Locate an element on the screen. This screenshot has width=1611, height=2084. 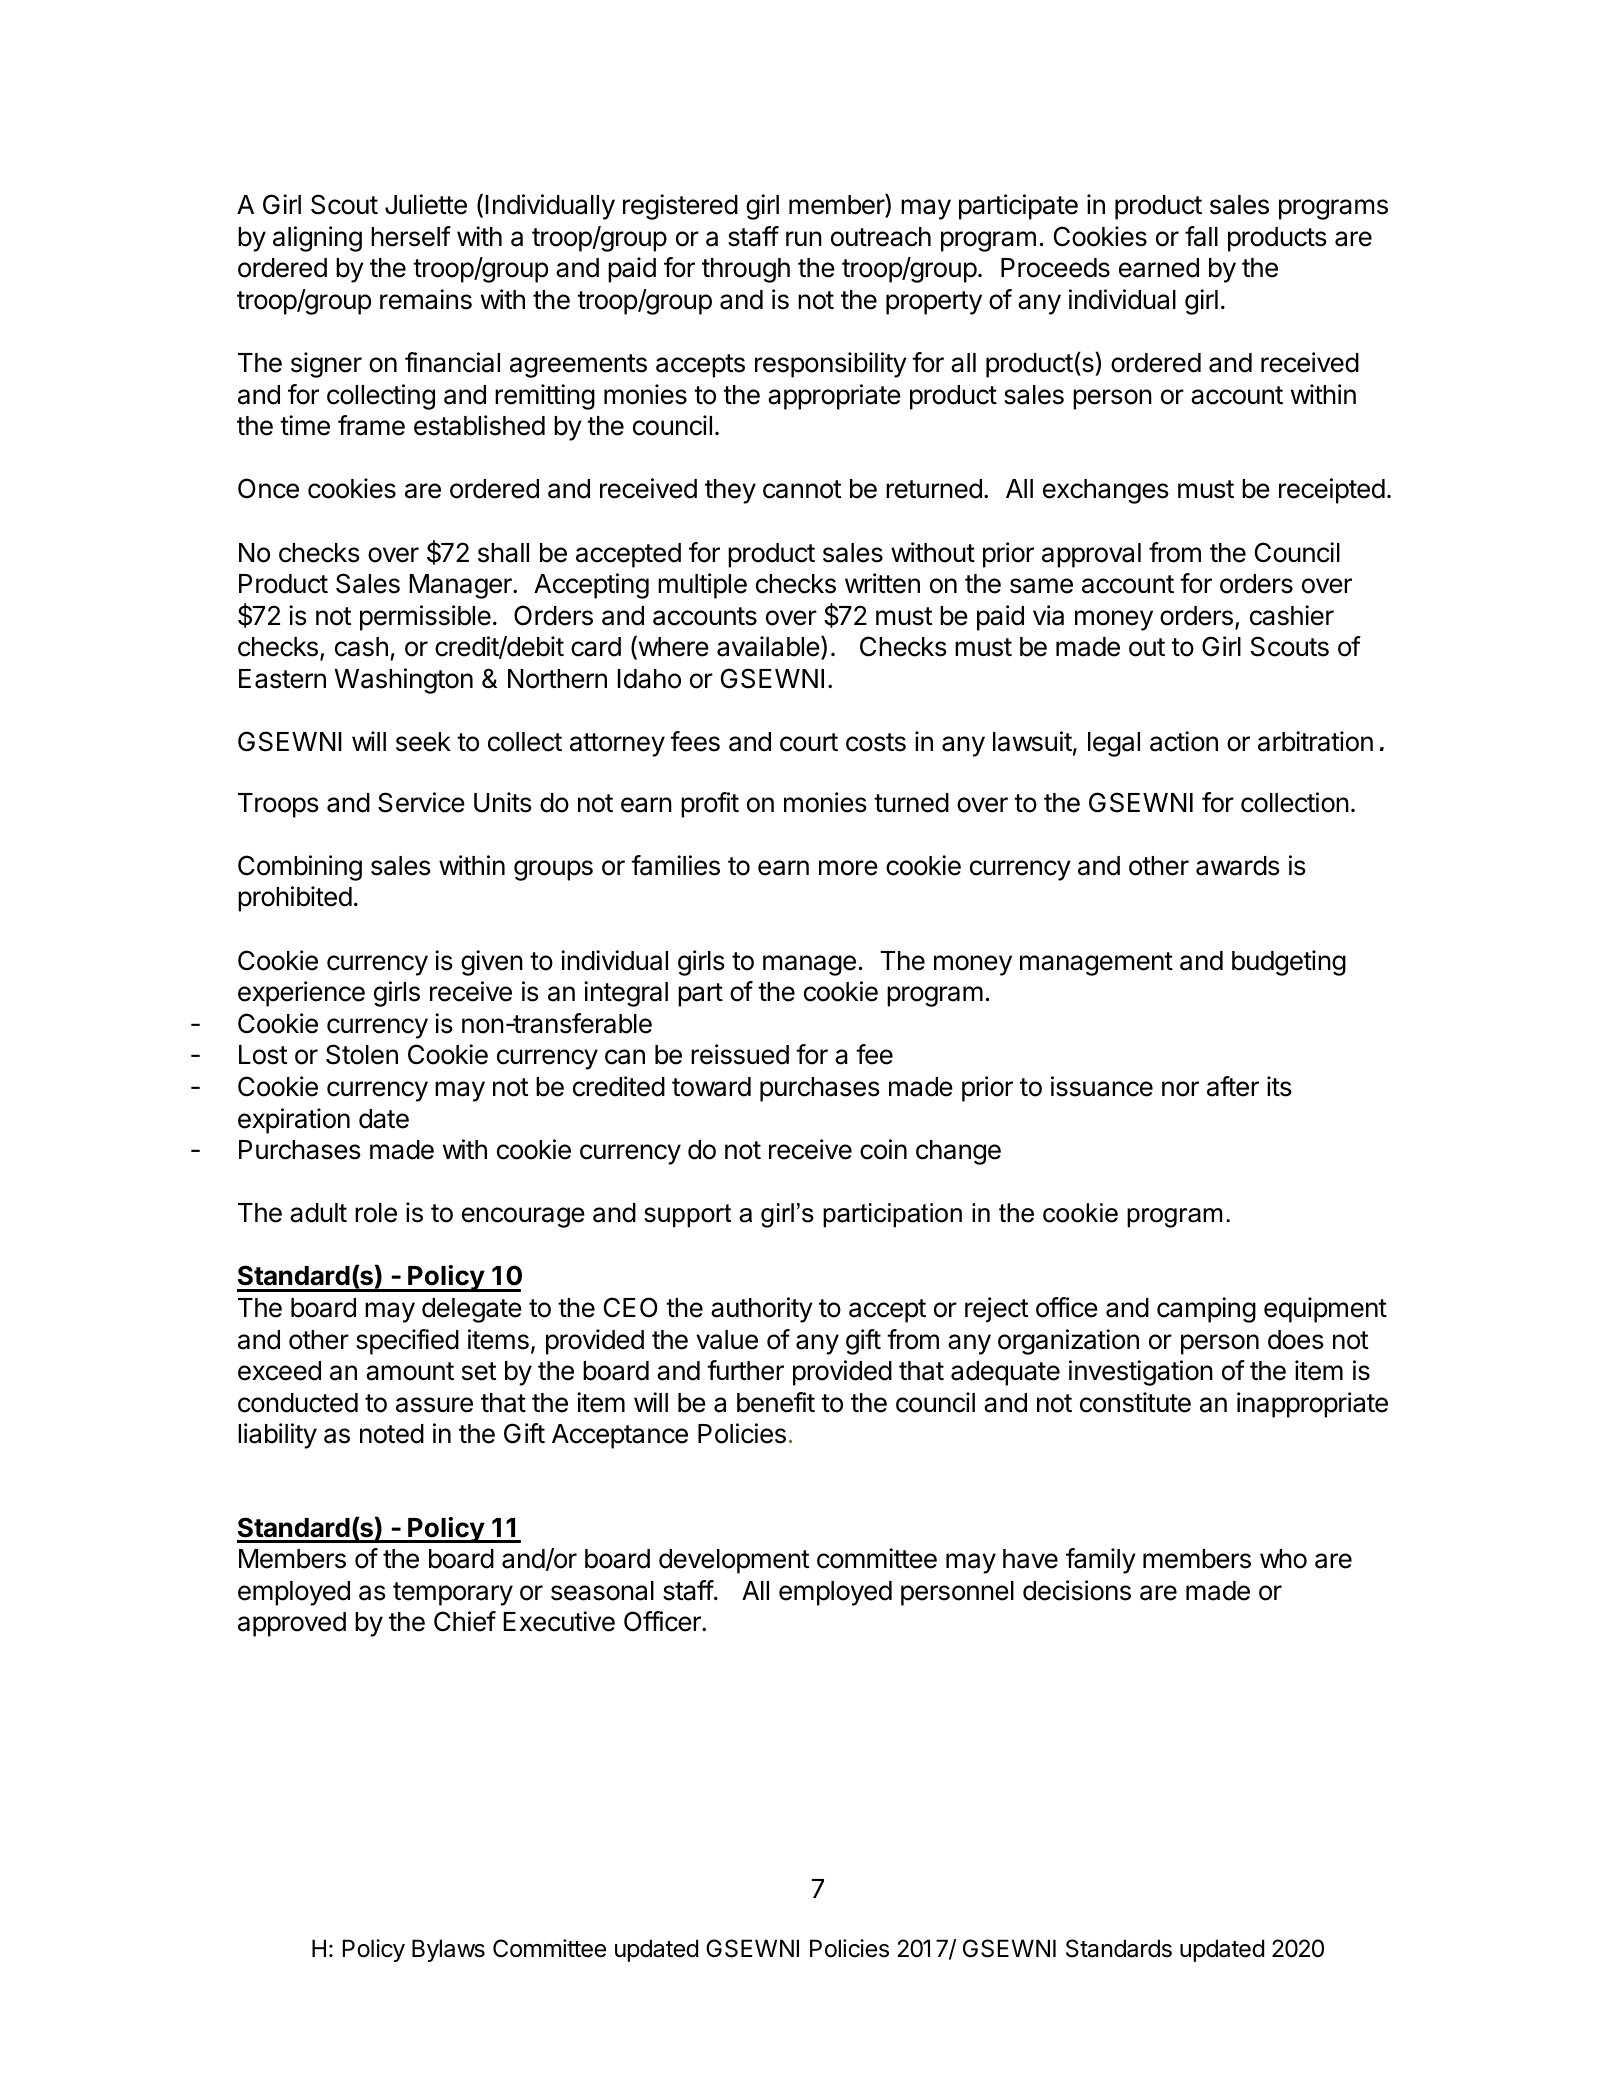
run is located at coordinates (804, 238).
